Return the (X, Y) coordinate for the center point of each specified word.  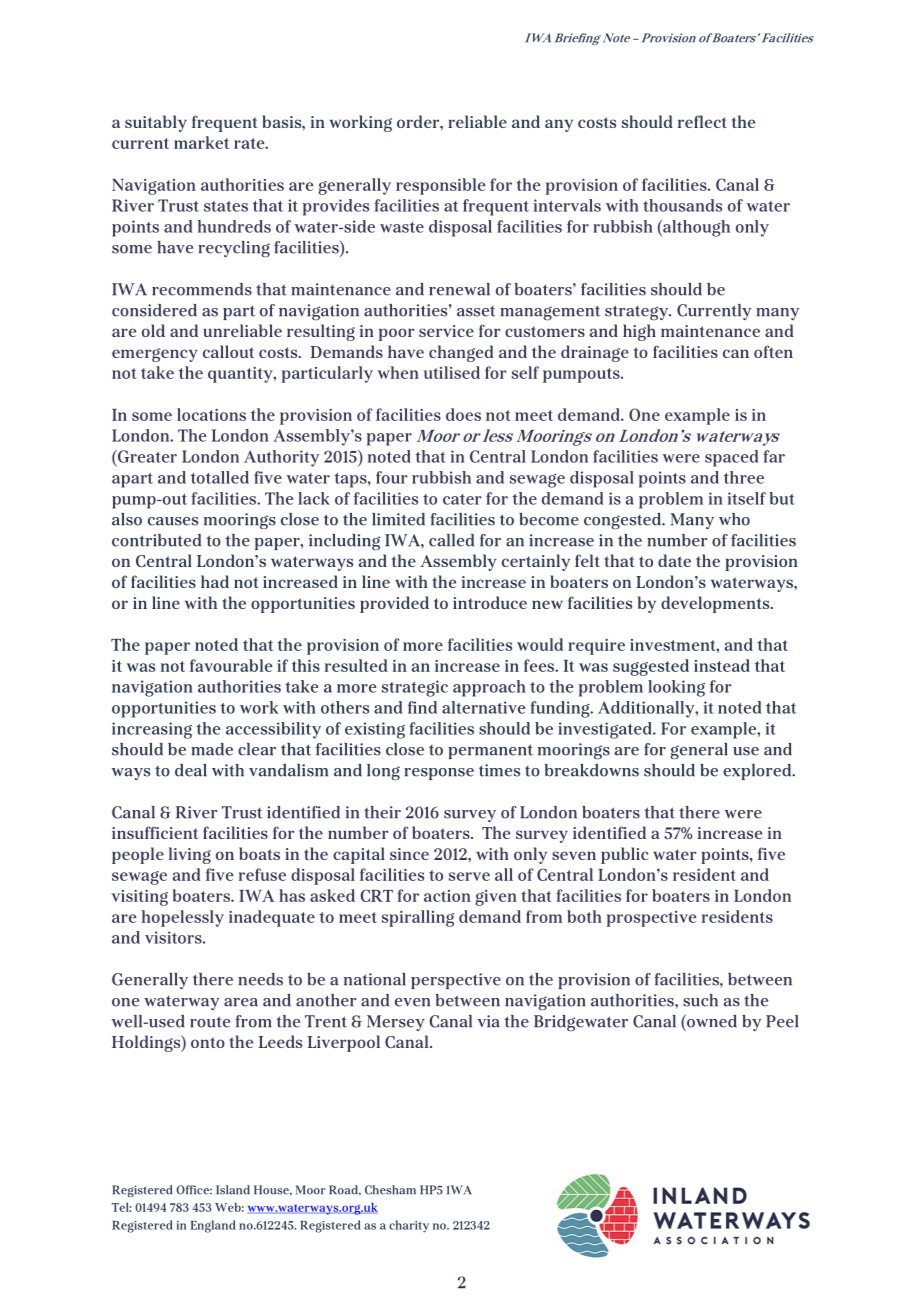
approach (489, 688)
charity (409, 1226)
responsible (440, 186)
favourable (231, 665)
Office (194, 1190)
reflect (702, 121)
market (201, 142)
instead (722, 665)
